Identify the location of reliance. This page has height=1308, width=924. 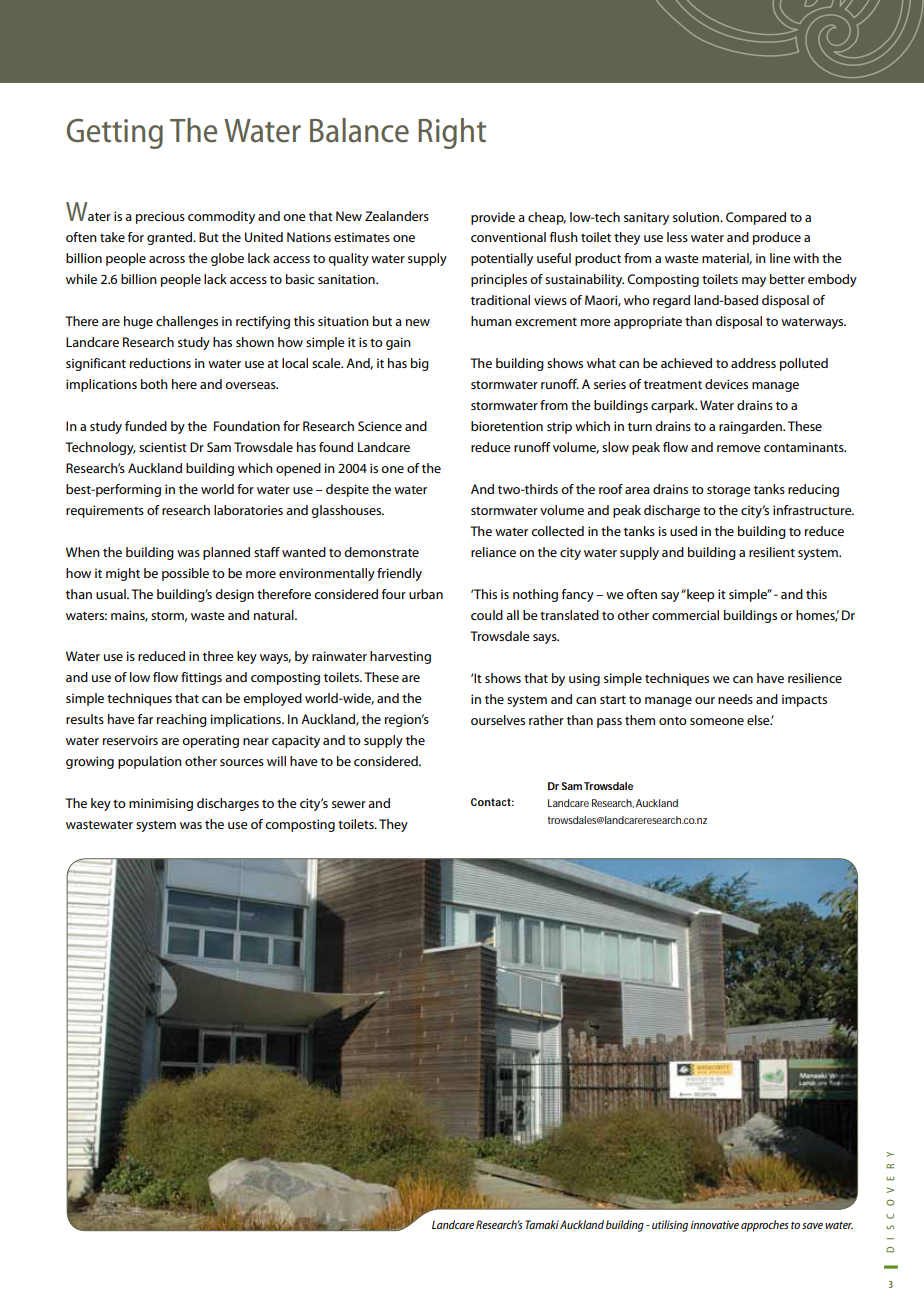
(493, 552).
